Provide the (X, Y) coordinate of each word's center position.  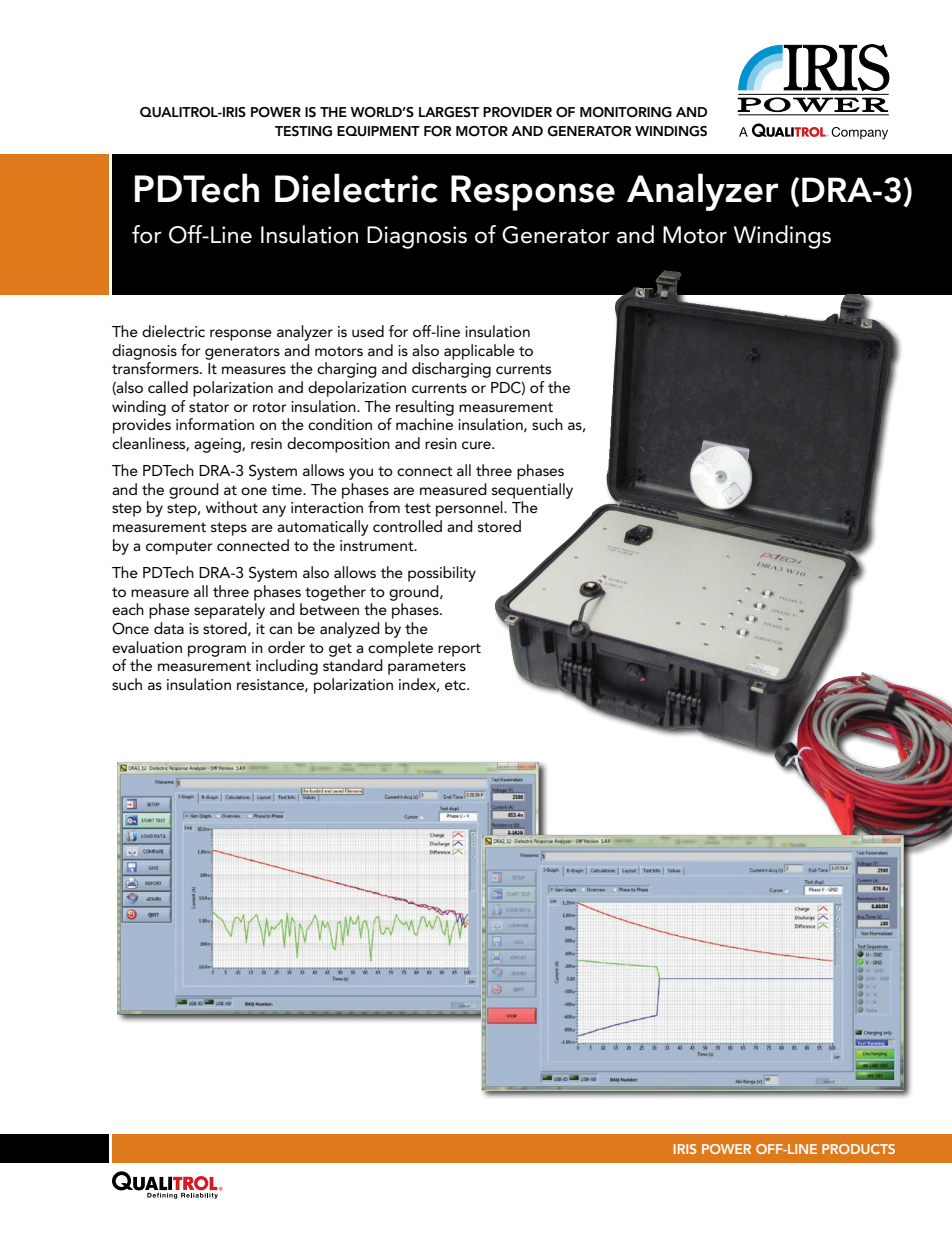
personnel (470, 509)
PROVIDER (517, 112)
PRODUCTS (858, 1149)
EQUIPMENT (378, 131)
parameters (427, 668)
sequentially (532, 491)
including (287, 667)
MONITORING (626, 112)
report (459, 650)
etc (456, 685)
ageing (218, 445)
